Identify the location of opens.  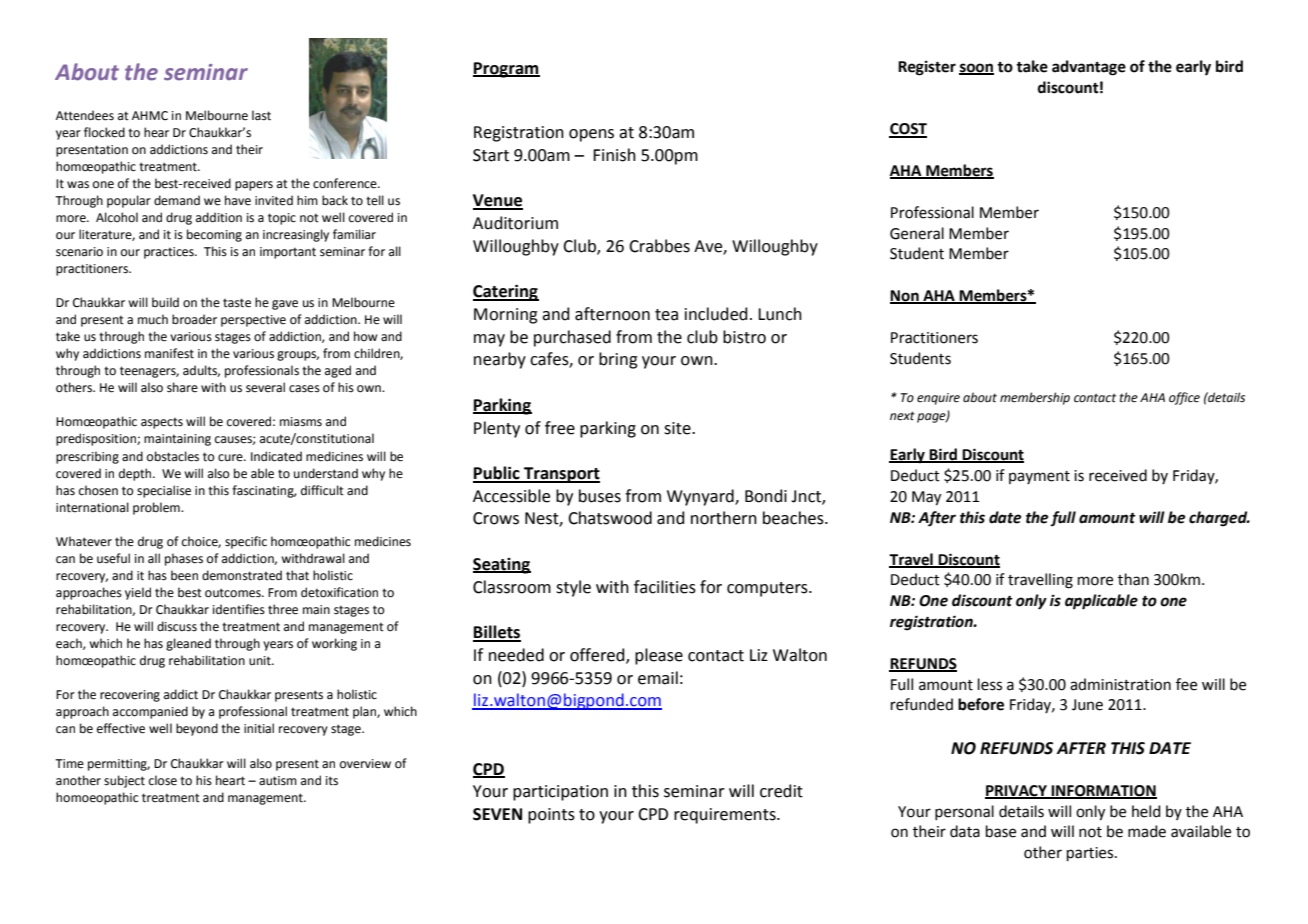
(591, 135).
